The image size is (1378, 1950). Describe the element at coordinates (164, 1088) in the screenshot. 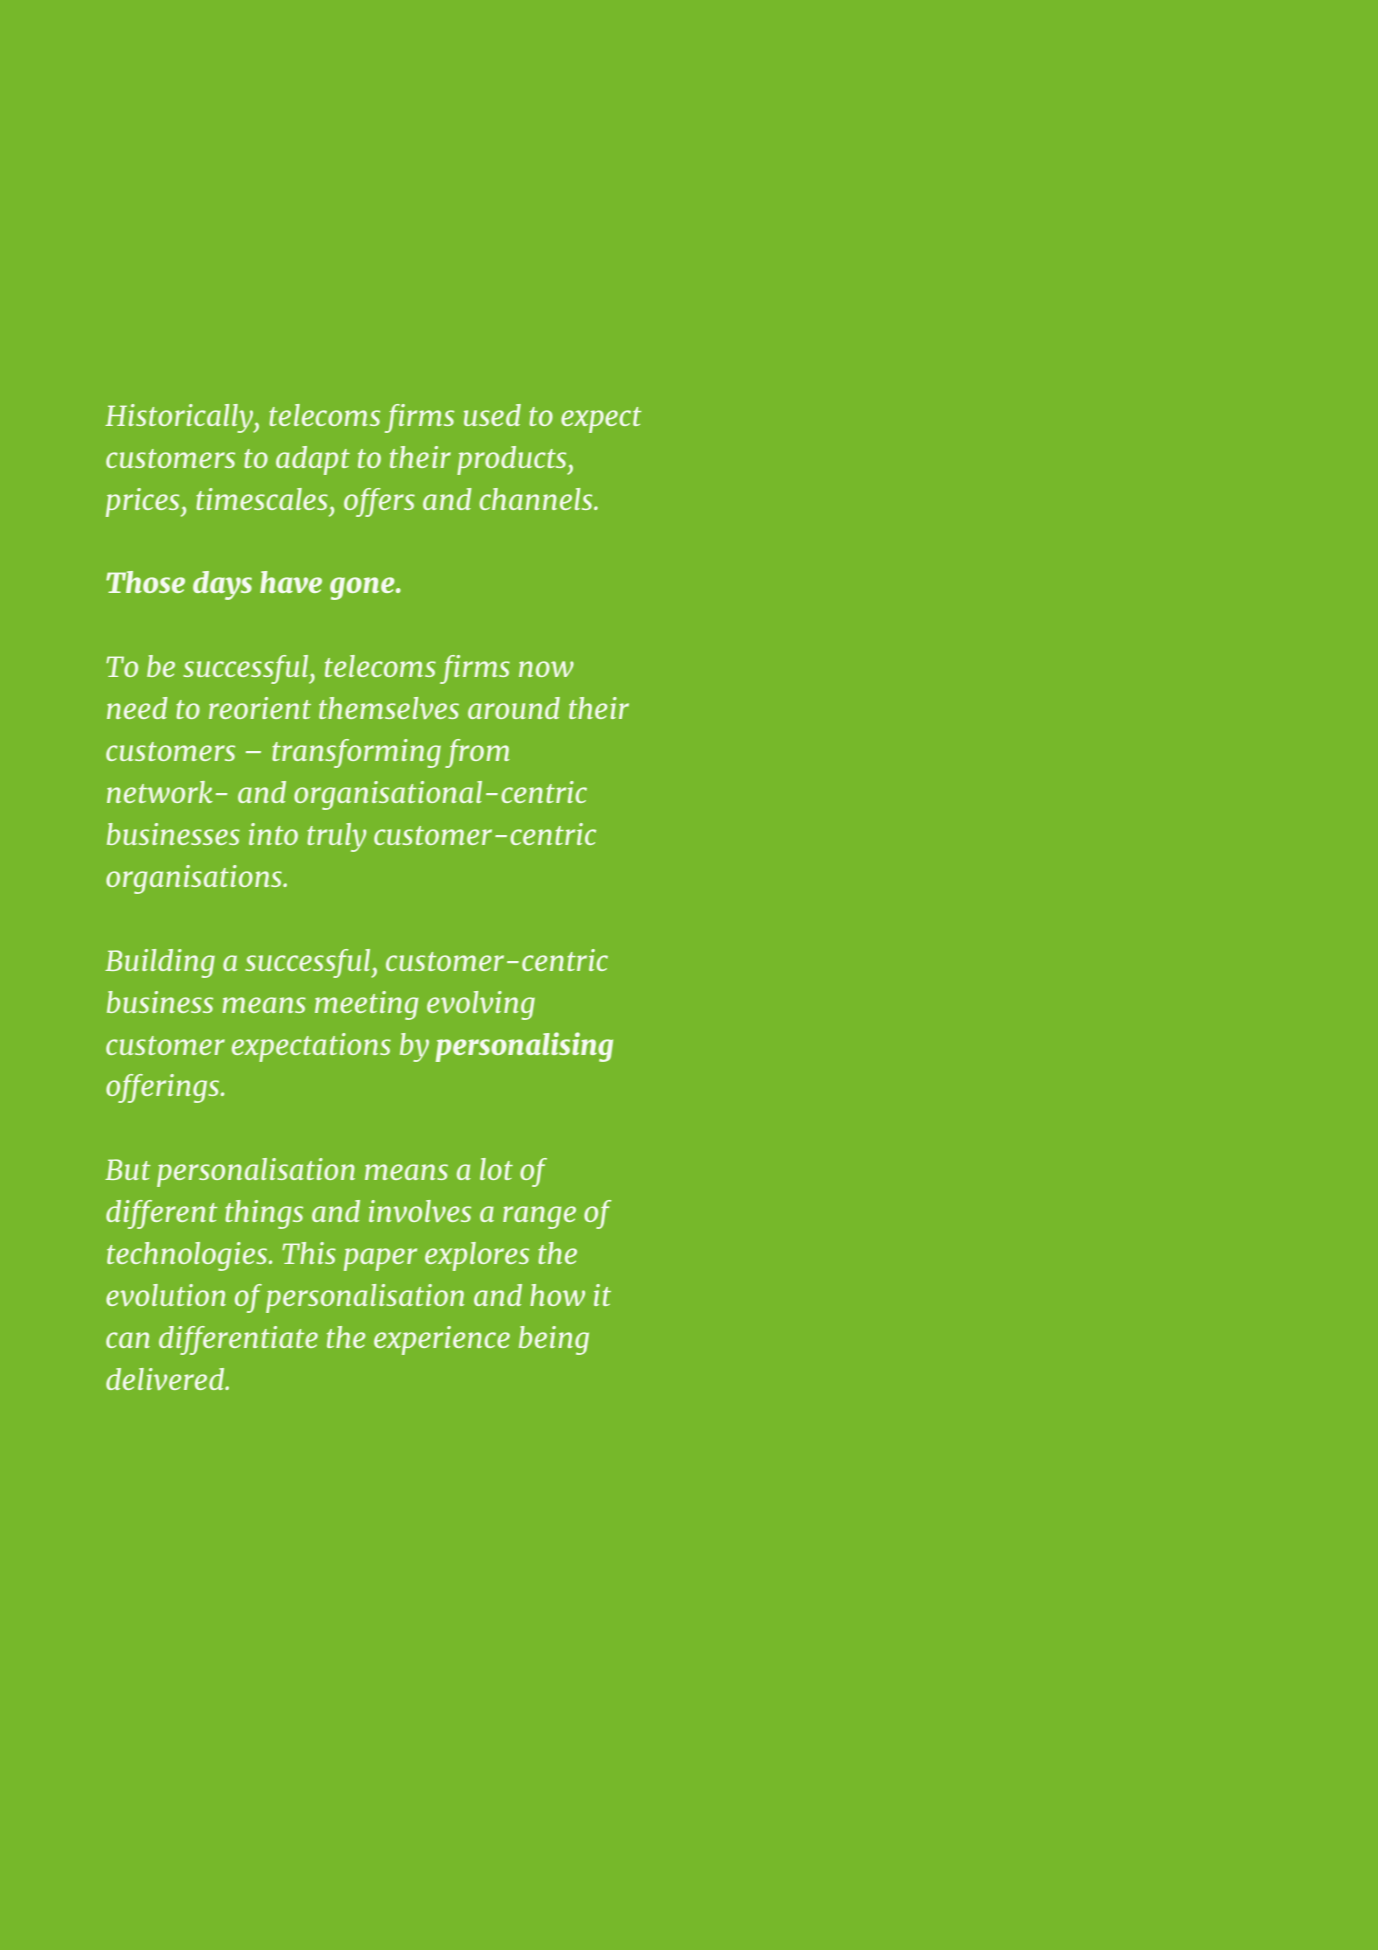

I see `offerings` at that location.
